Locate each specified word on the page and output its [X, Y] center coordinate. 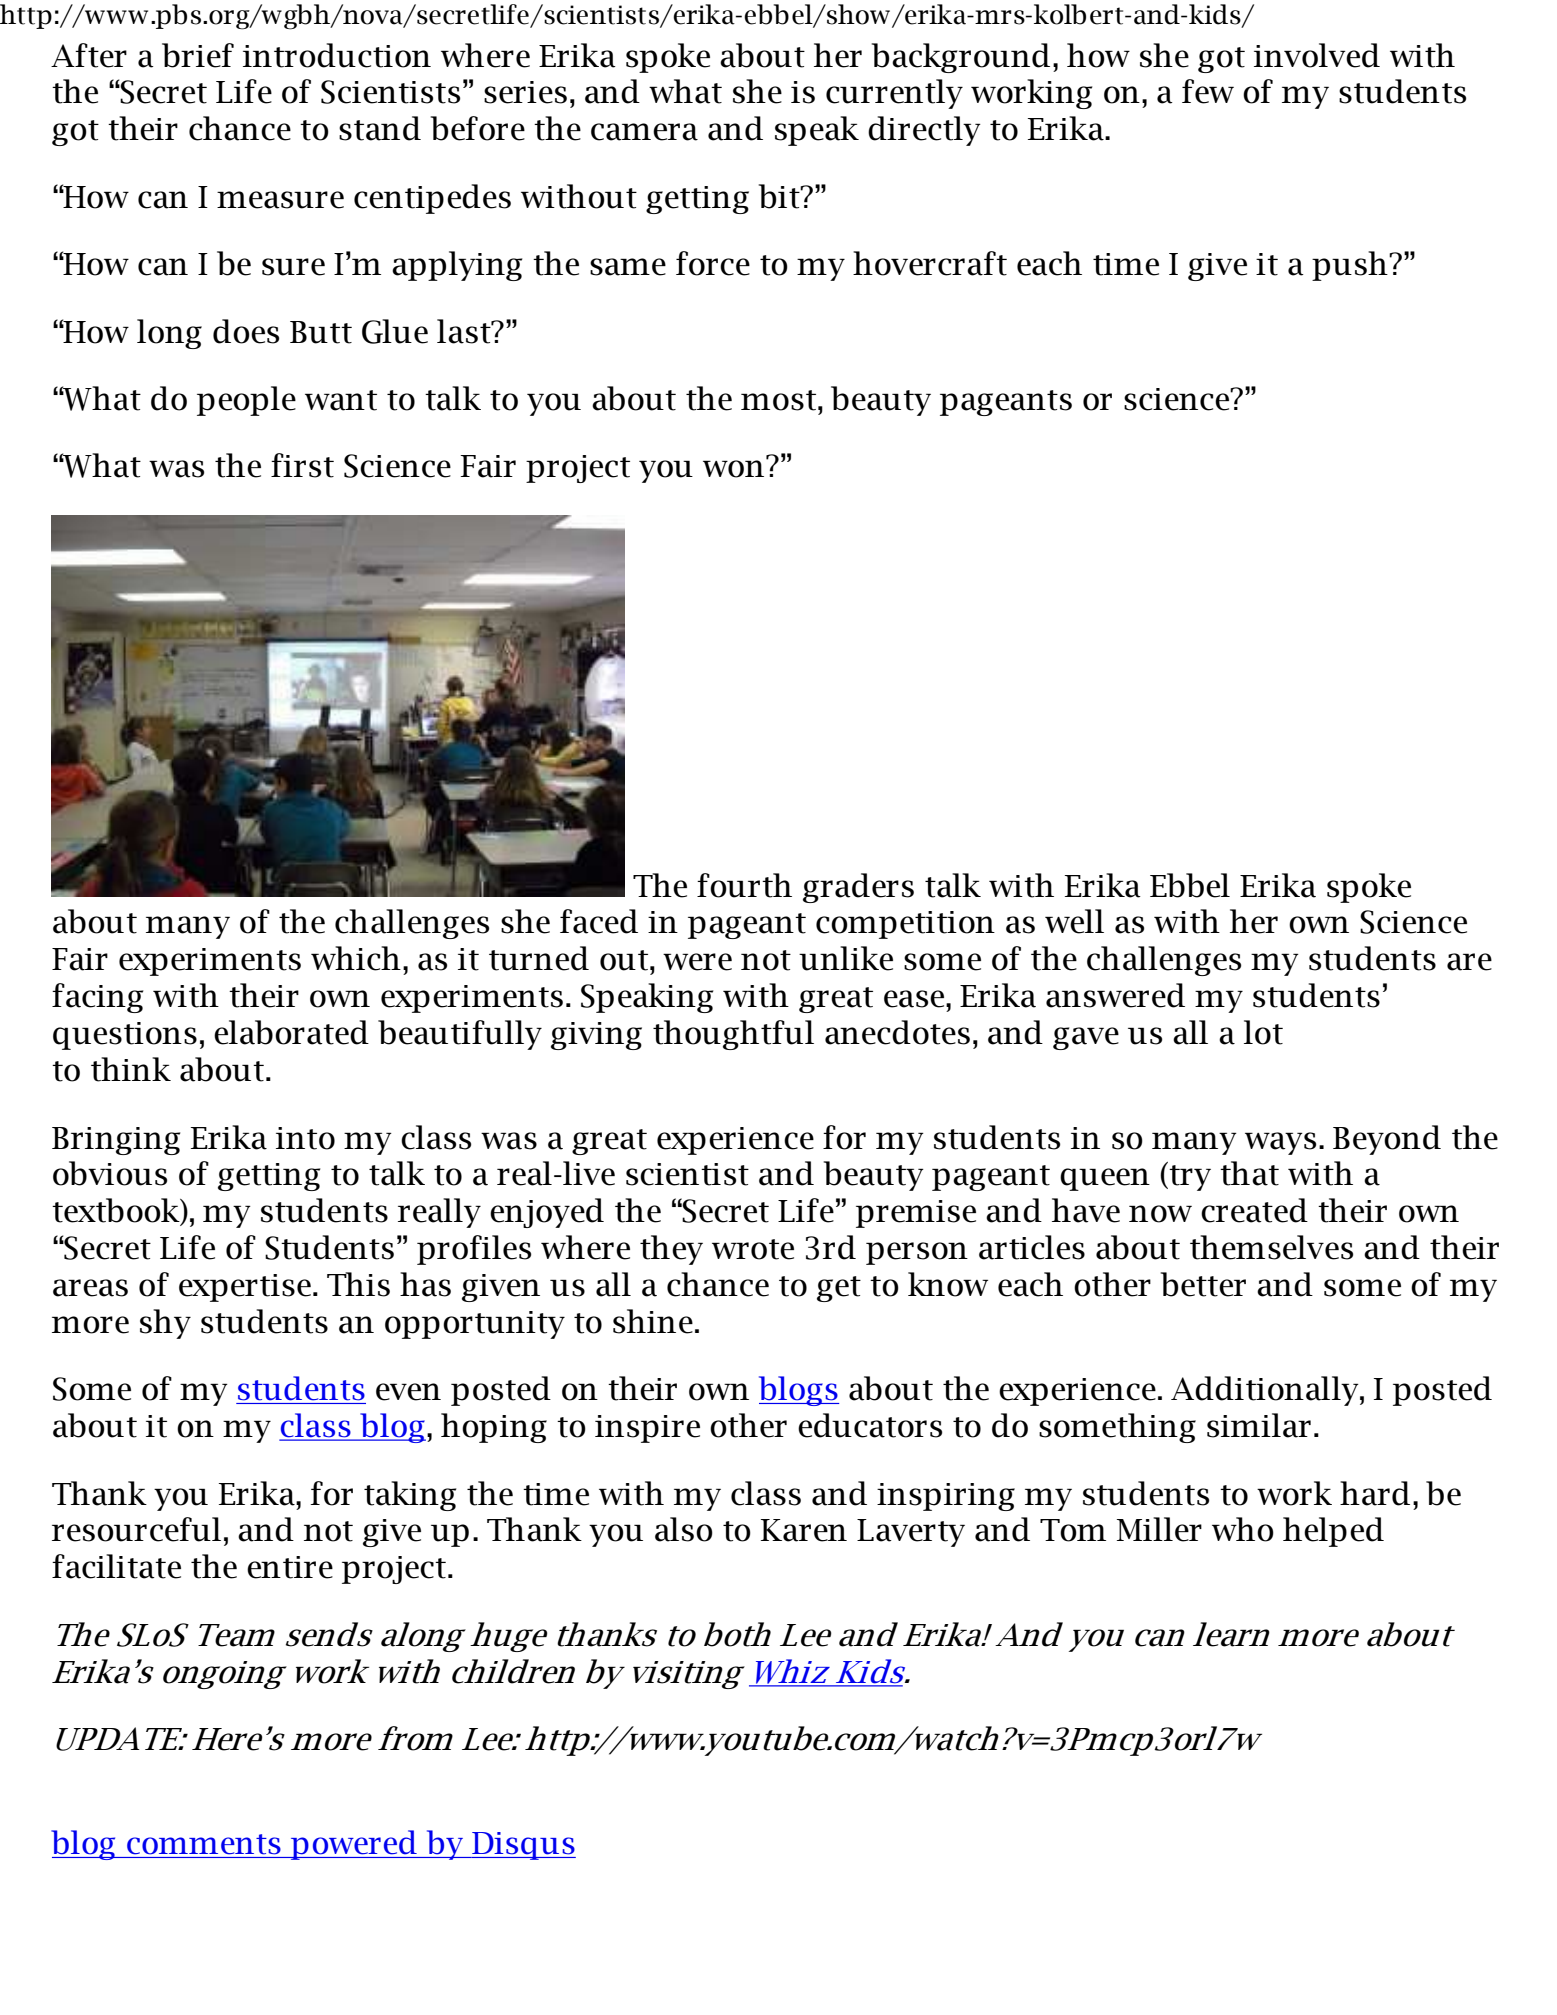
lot [1263, 1032]
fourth [744, 885]
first [302, 465]
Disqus [523, 1846]
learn [1231, 1634]
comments [204, 1844]
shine [653, 1321]
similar [1259, 1425]
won [733, 469]
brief [198, 55]
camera [644, 132]
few [1208, 91]
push [1351, 266]
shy [165, 1324]
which [356, 958]
